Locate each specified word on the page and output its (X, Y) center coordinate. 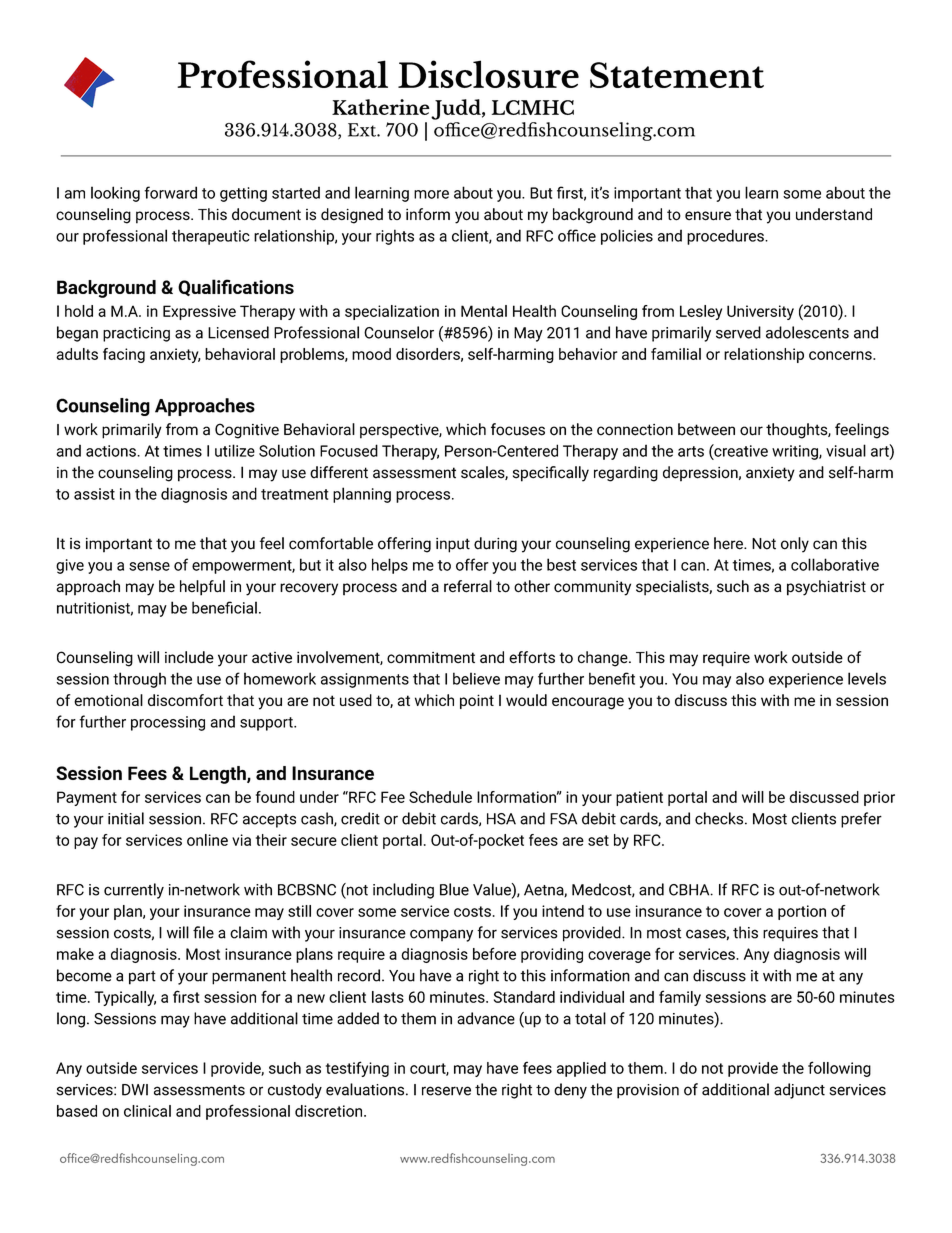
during (495, 545)
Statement (677, 75)
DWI (135, 1090)
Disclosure (488, 74)
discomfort (185, 700)
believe (476, 678)
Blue (454, 889)
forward (170, 192)
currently (134, 891)
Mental (484, 311)
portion (802, 912)
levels (867, 678)
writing (796, 452)
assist (94, 494)
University (760, 312)
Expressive (199, 312)
